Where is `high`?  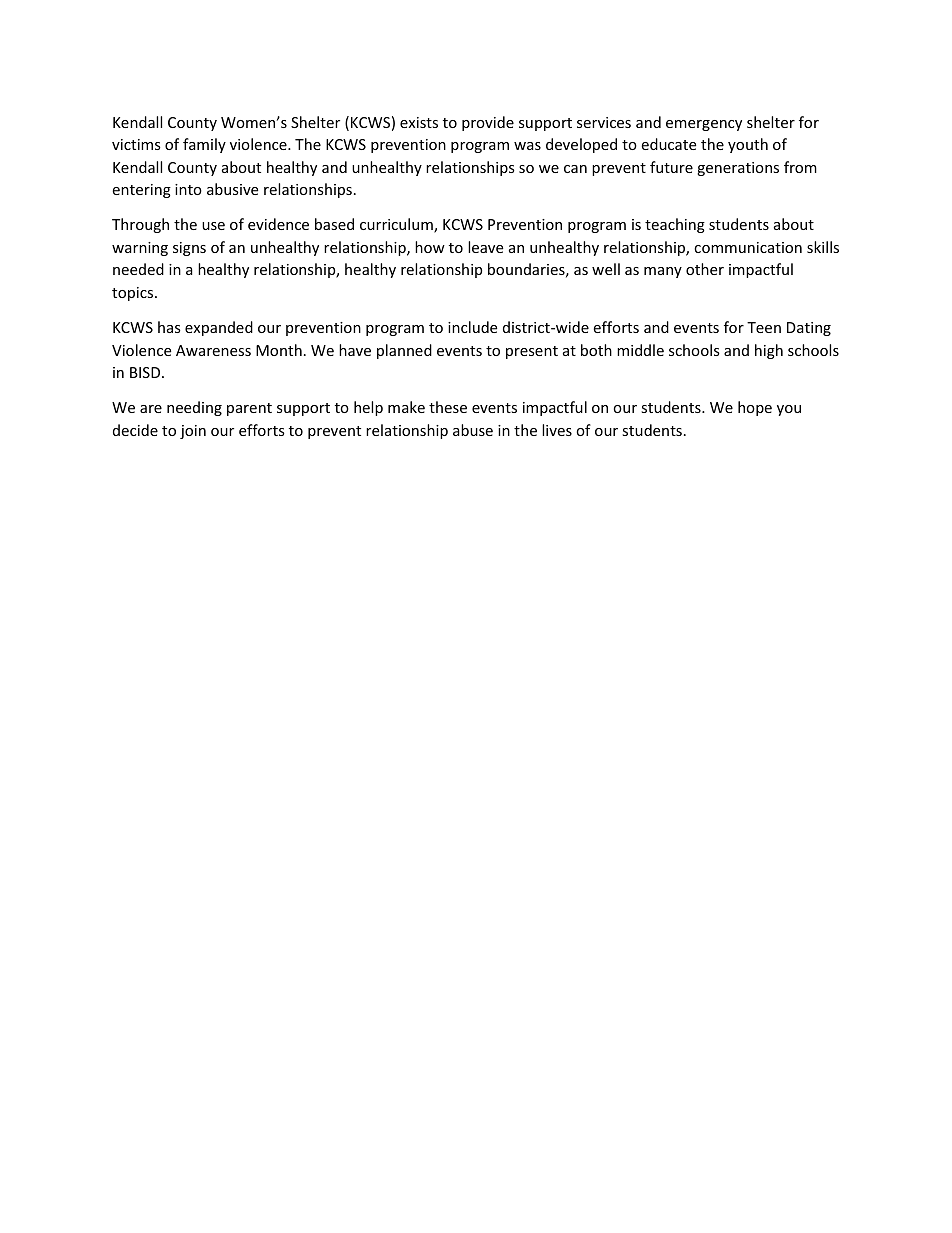 high is located at coordinates (769, 351).
